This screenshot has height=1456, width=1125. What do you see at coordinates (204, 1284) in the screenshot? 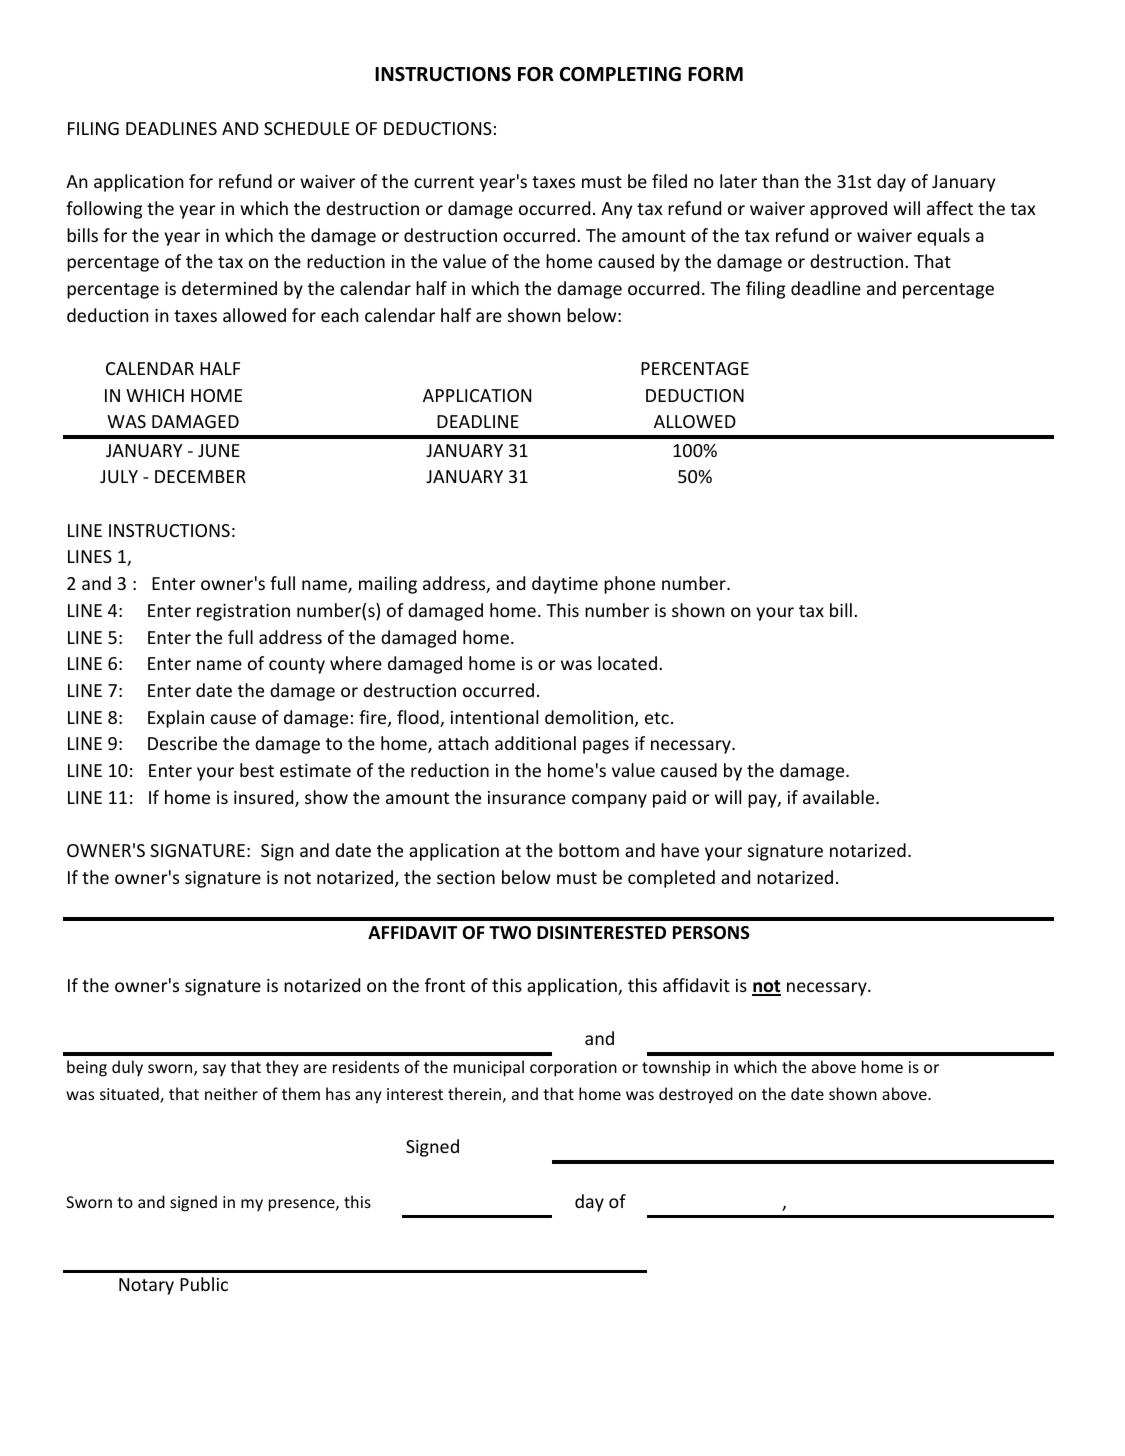
I see `Public` at bounding box center [204, 1284].
